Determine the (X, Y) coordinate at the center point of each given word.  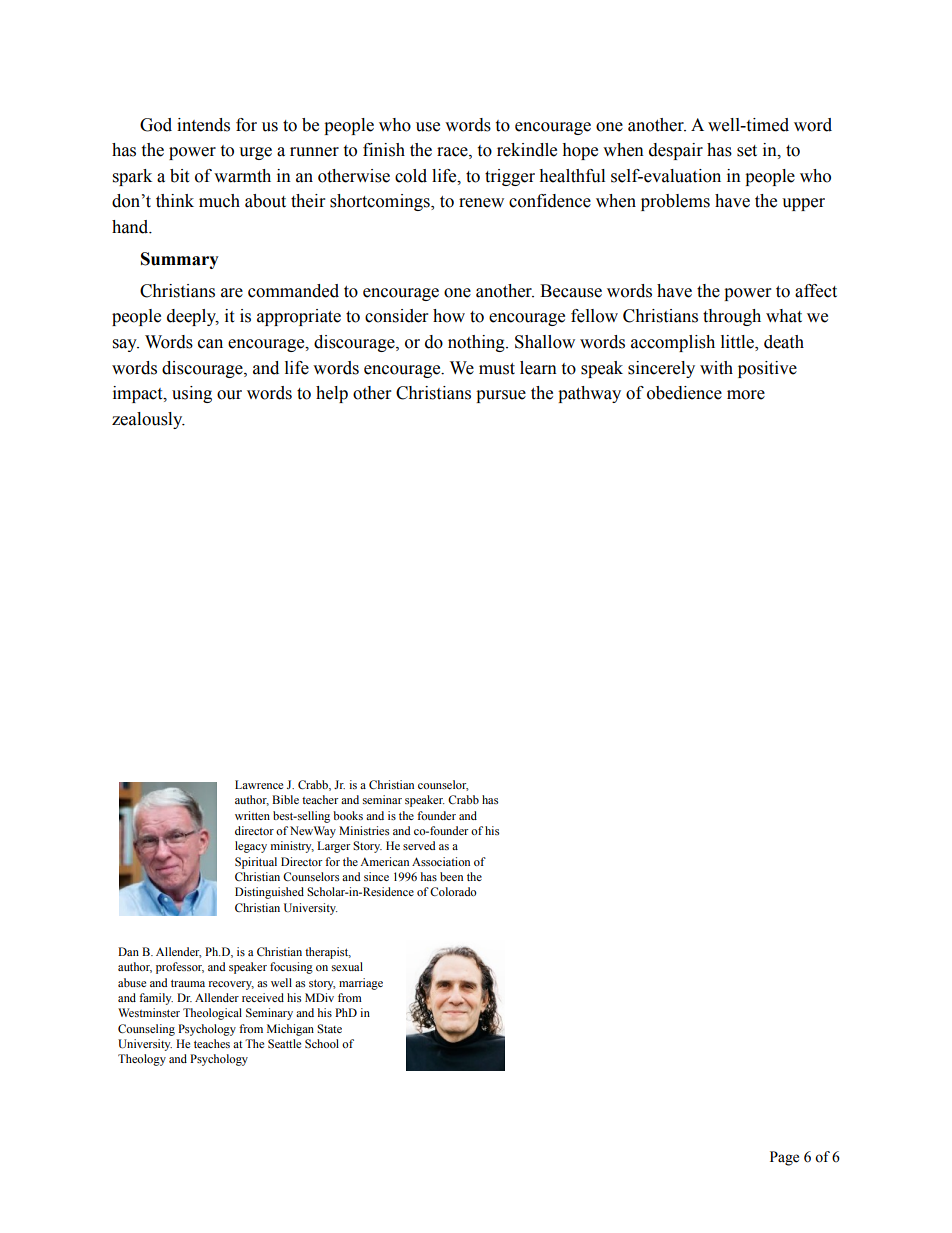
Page (784, 1158)
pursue (501, 396)
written (252, 815)
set (747, 151)
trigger (510, 177)
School (322, 1043)
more (746, 395)
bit (179, 176)
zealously (148, 420)
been (451, 876)
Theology (142, 1060)
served (419, 845)
